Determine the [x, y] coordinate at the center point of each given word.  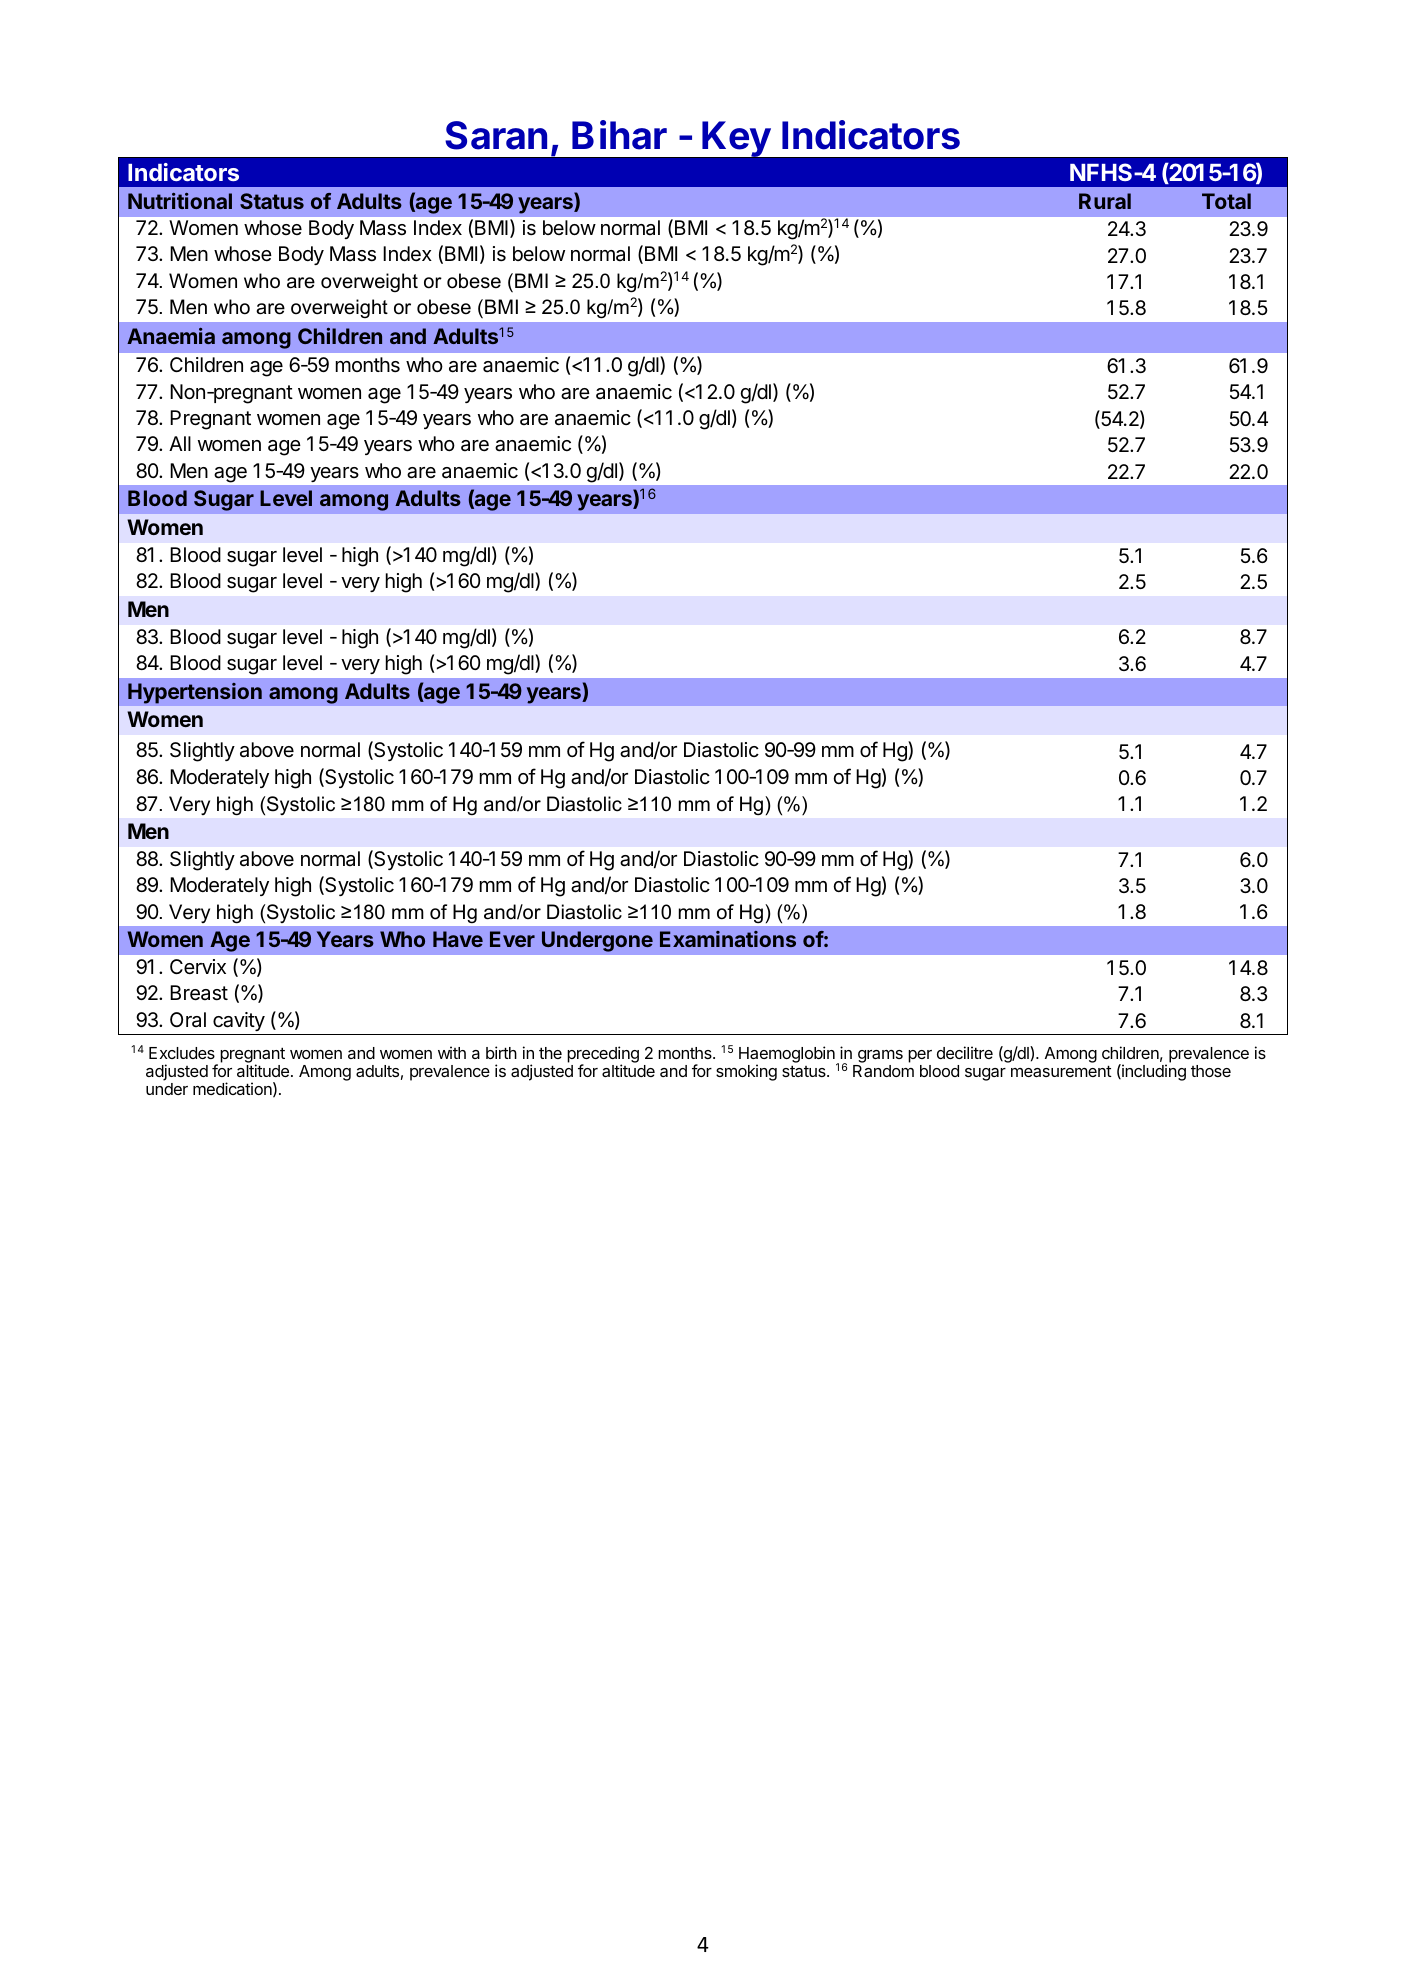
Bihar [619, 135]
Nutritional [180, 201]
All [180, 443]
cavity [239, 1021]
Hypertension [195, 693]
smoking [746, 1072]
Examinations [728, 939]
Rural [1105, 201]
